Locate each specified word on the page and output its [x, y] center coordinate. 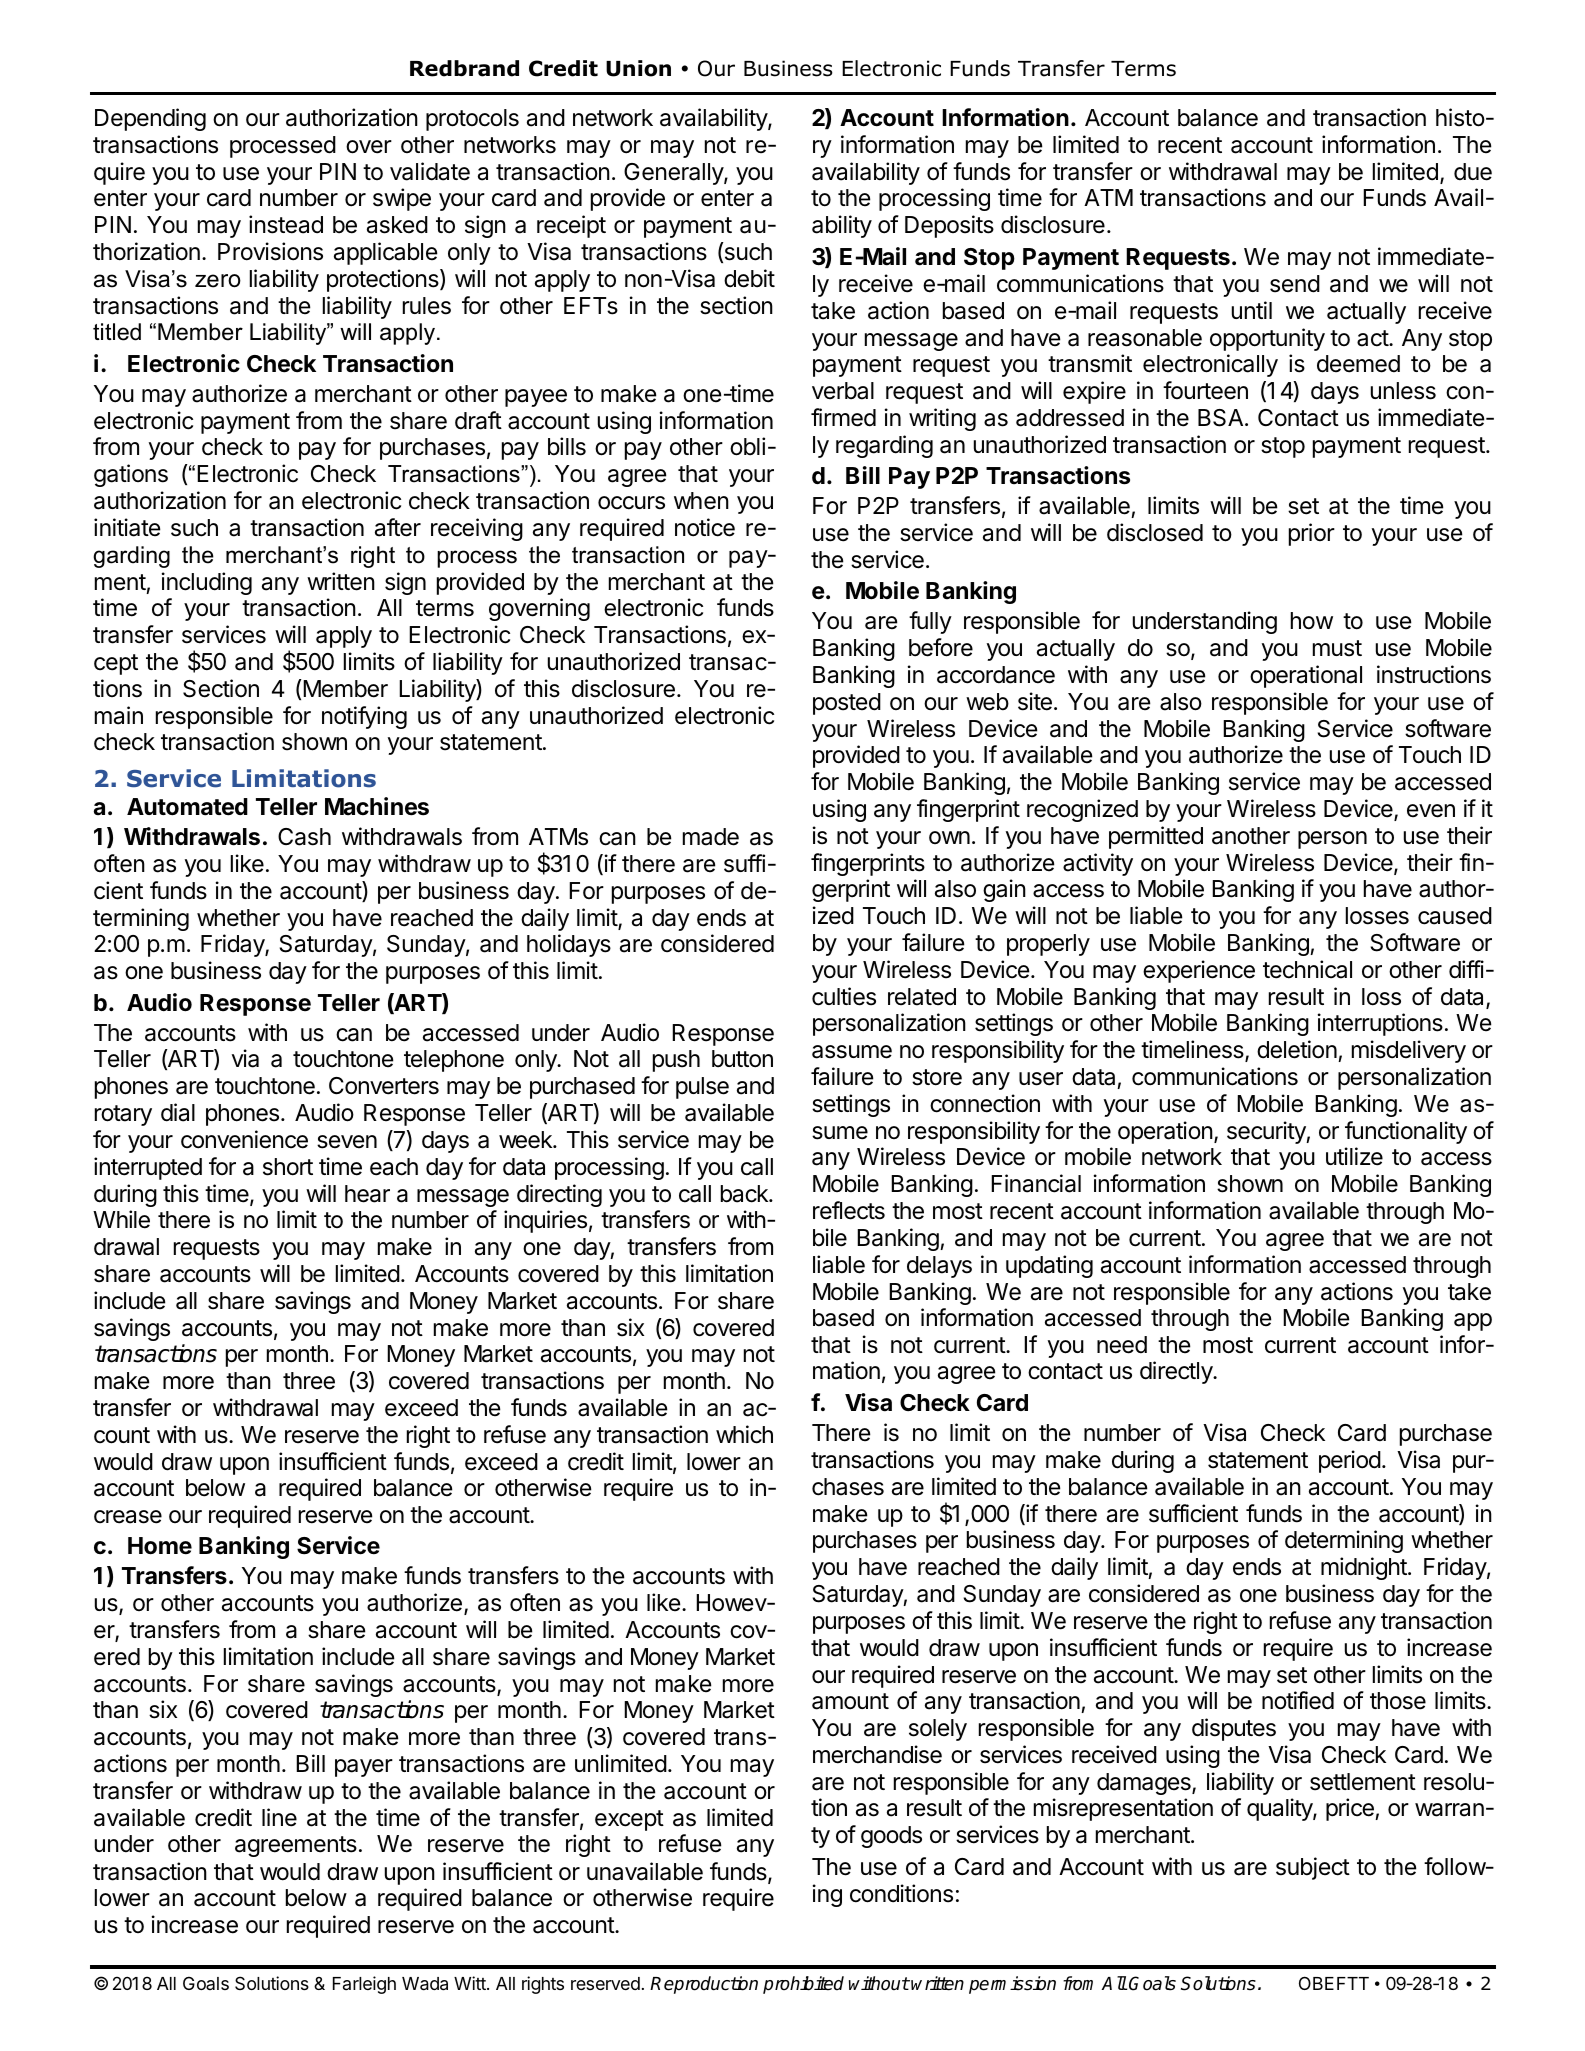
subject [1313, 1868]
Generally [674, 174]
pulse [702, 1088]
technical [1307, 969]
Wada [425, 1984]
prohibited [803, 1985]
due [1473, 172]
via [245, 1058]
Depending [150, 119]
